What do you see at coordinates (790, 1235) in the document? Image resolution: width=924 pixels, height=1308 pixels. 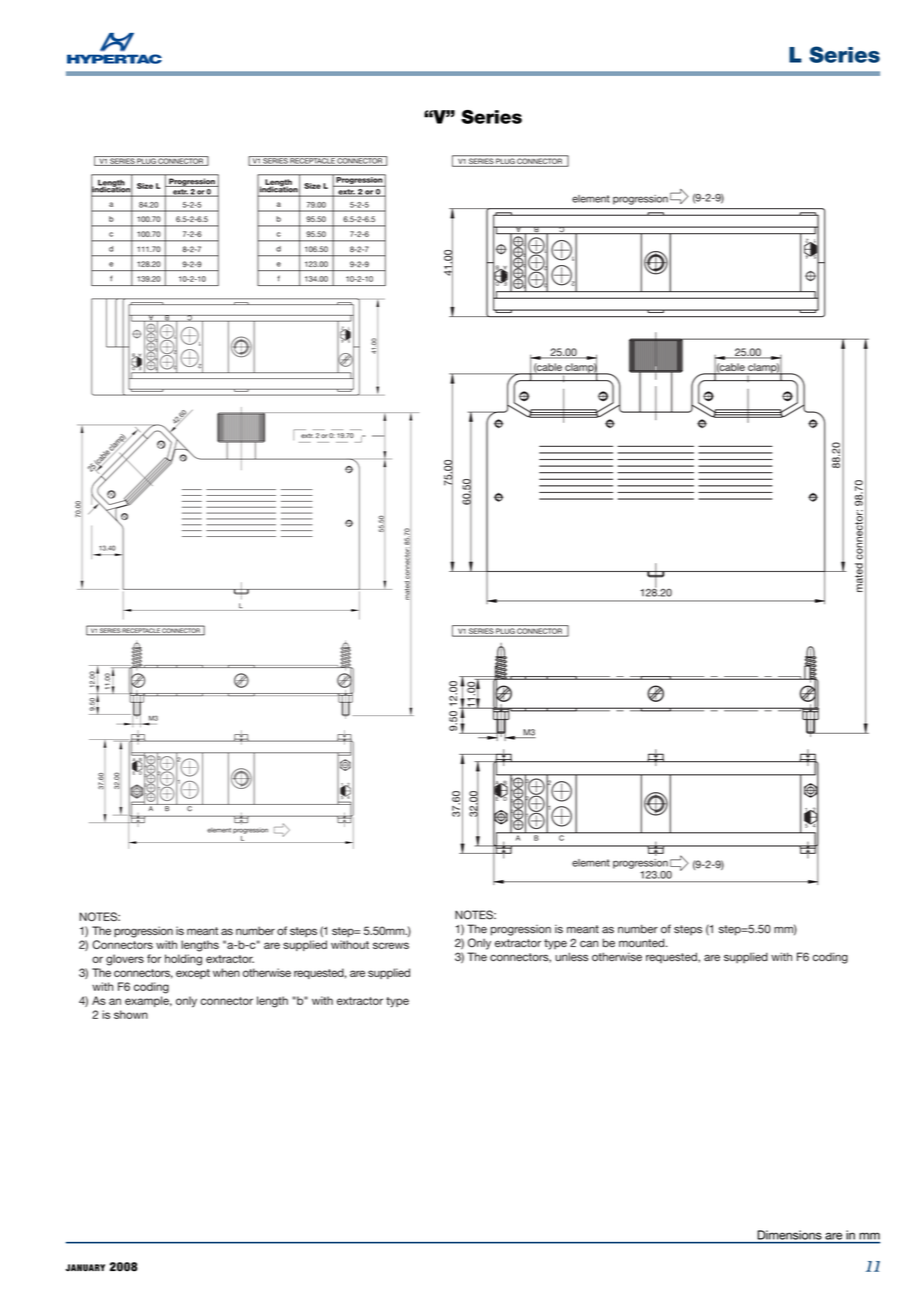 I see `Dimensions` at bounding box center [790, 1235].
